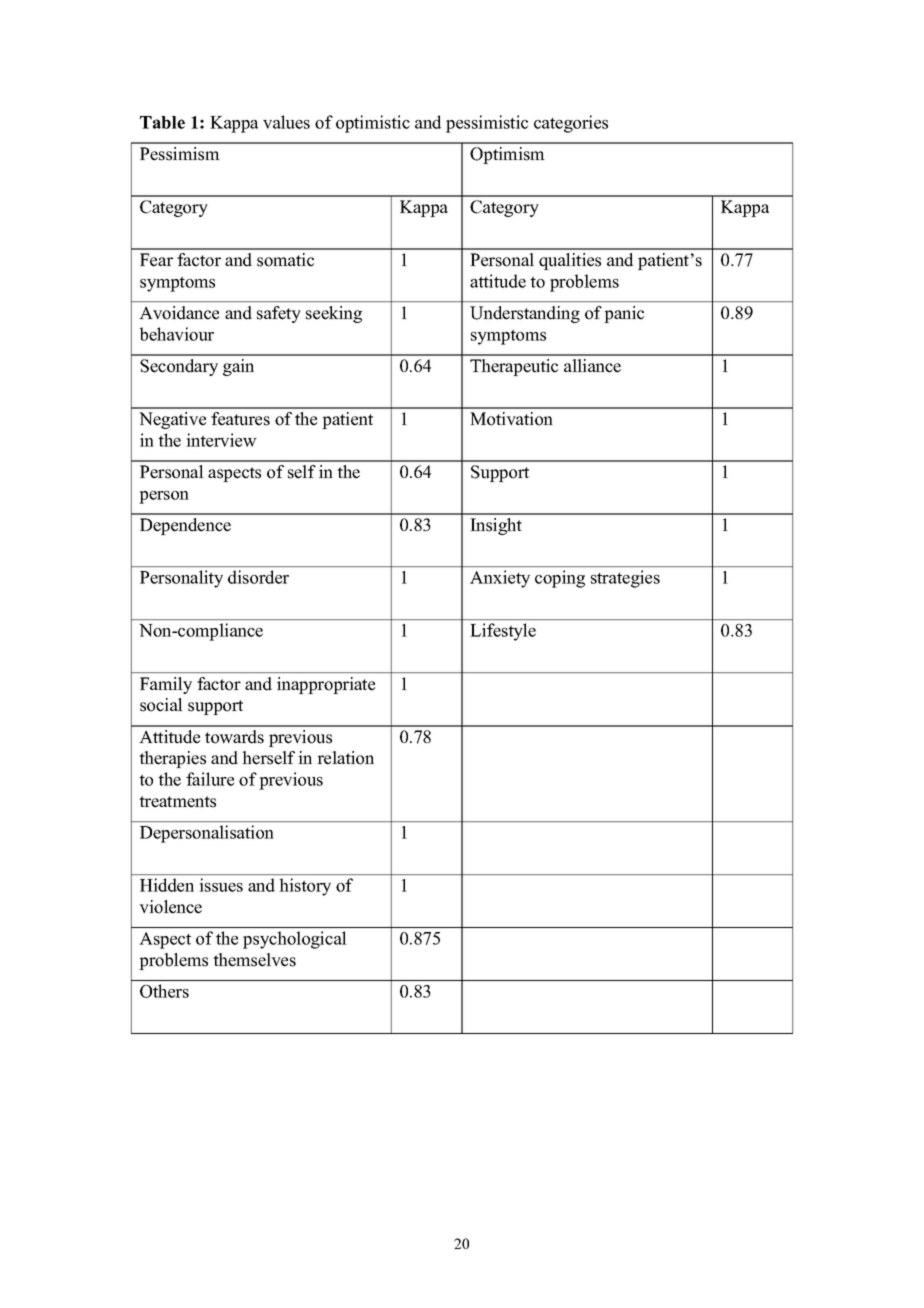 This screenshot has width=924, height=1308. What do you see at coordinates (180, 154) in the screenshot?
I see `Pessimism` at bounding box center [180, 154].
